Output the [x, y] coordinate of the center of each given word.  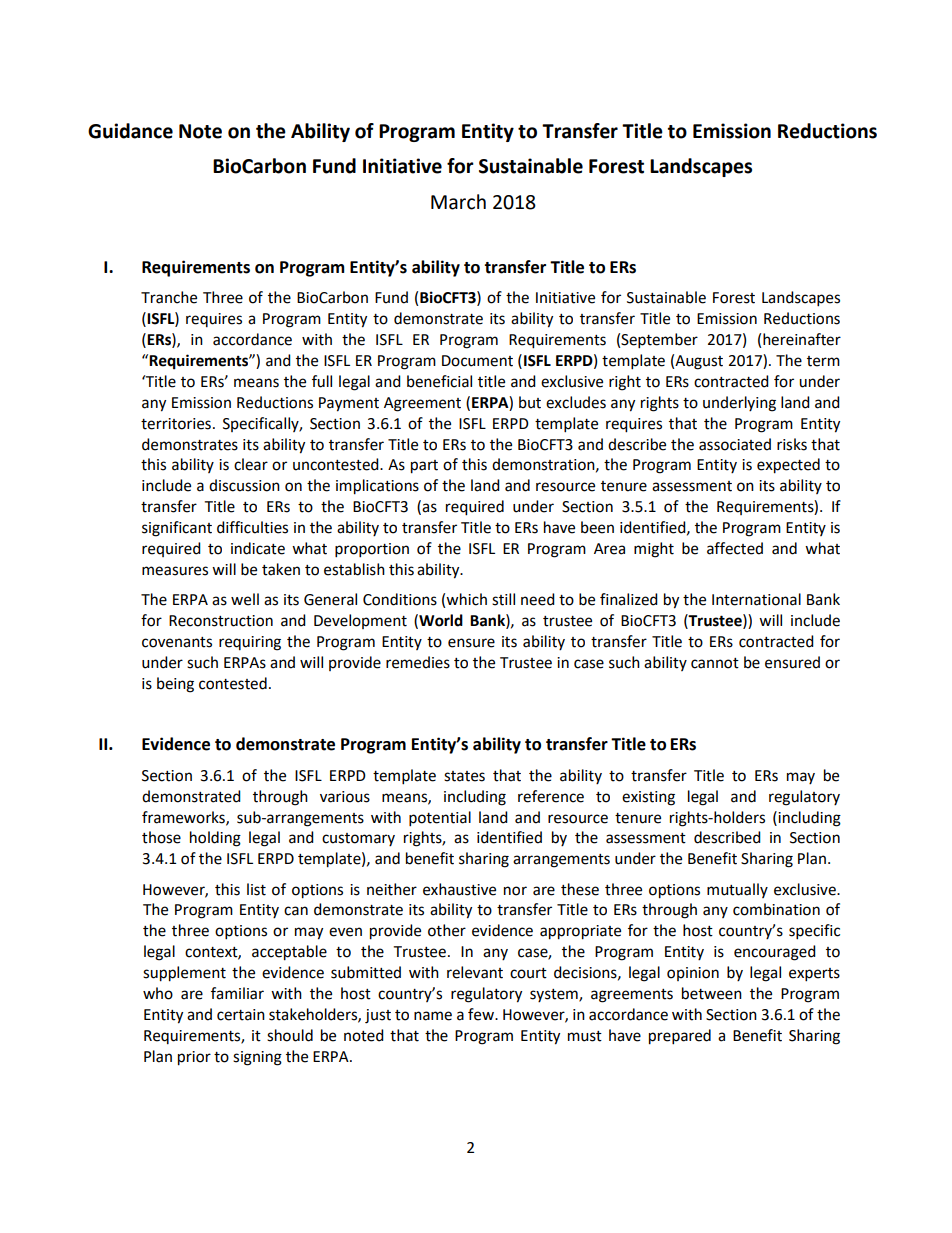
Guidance [130, 131]
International [756, 599]
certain [241, 1015]
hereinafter [802, 339]
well [245, 599]
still [503, 599]
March [458, 202]
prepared [680, 1037]
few [482, 1014]
